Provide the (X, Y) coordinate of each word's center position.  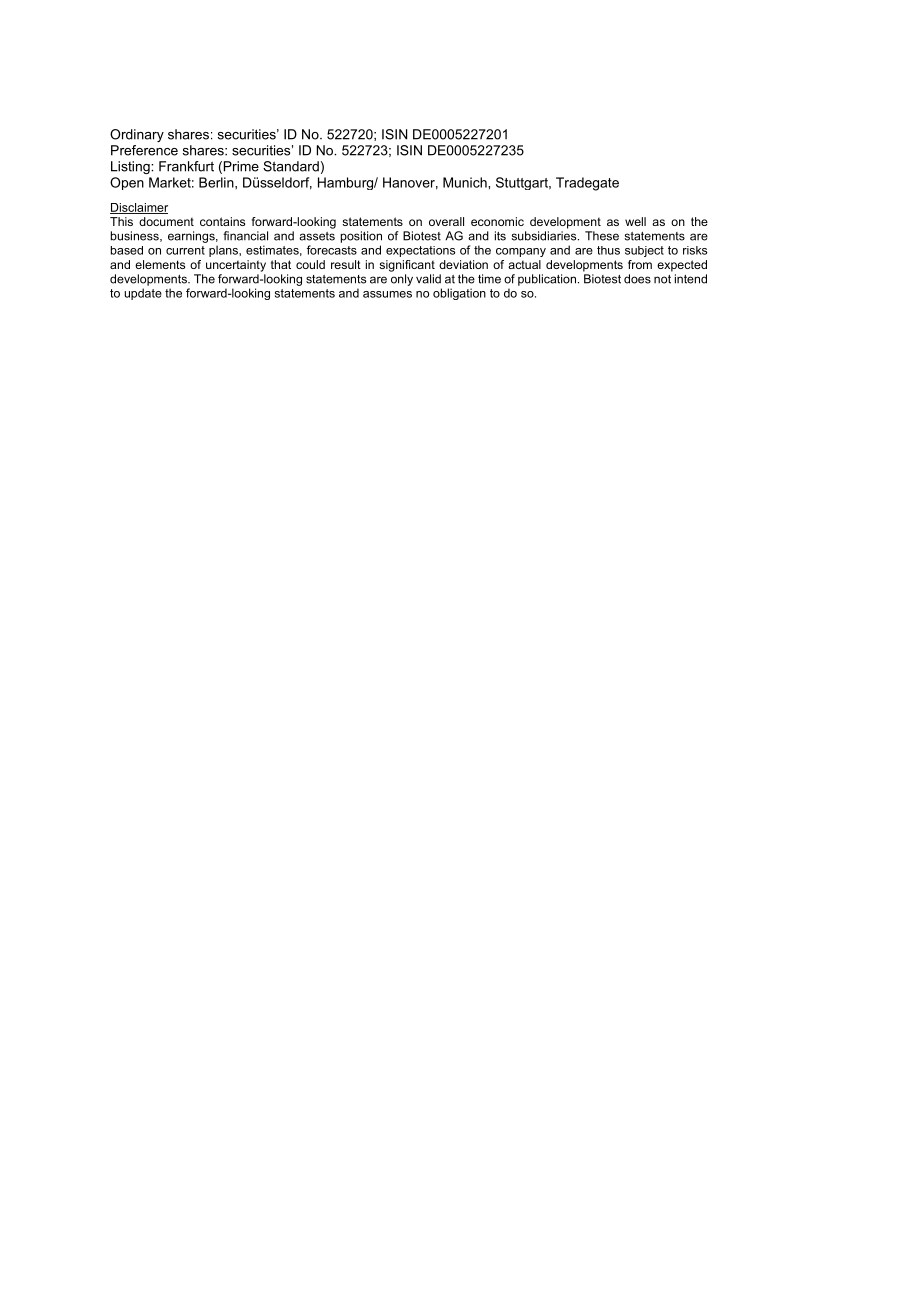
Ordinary (137, 135)
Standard (291, 166)
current (185, 250)
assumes (387, 294)
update (143, 294)
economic (497, 221)
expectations (420, 251)
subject (644, 251)
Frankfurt (186, 166)
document (166, 221)
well (635, 221)
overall (446, 221)
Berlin (217, 182)
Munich (466, 182)
